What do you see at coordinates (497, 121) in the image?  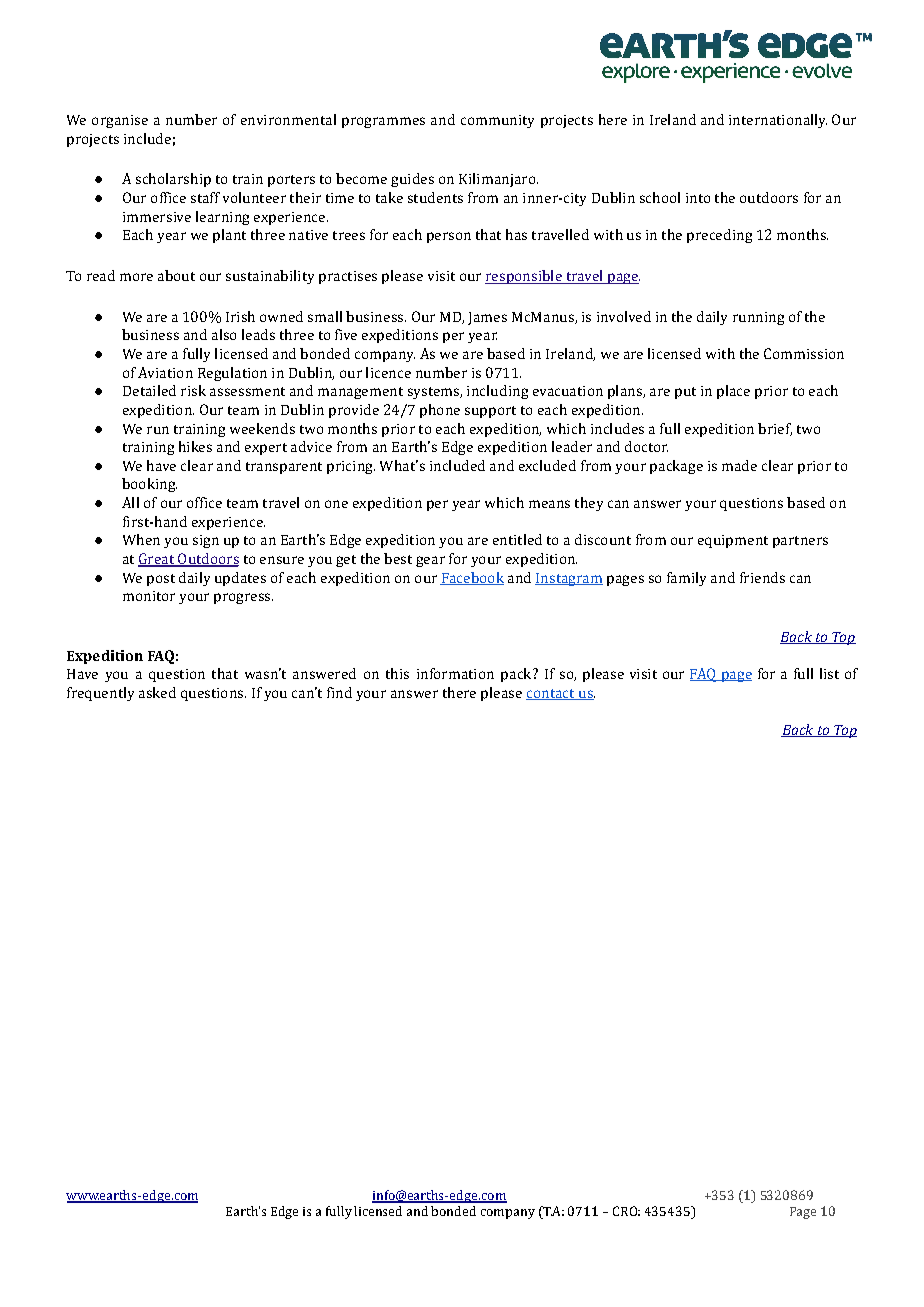 I see `community` at bounding box center [497, 121].
